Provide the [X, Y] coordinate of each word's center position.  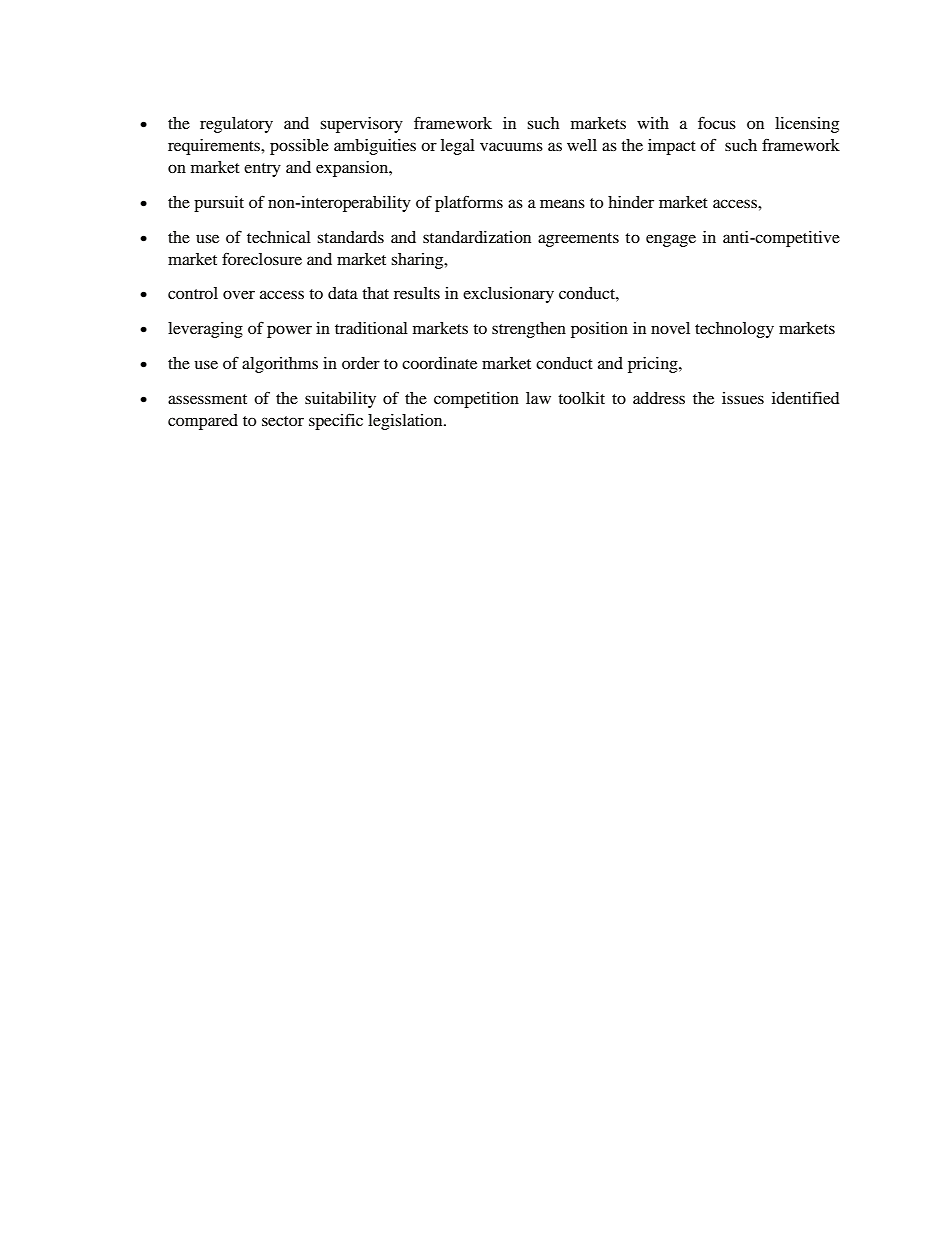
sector [283, 421]
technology [734, 330]
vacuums [511, 146]
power [289, 331]
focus [717, 122]
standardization [477, 237]
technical [279, 237]
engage [671, 240]
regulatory [236, 125]
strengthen [529, 330]
